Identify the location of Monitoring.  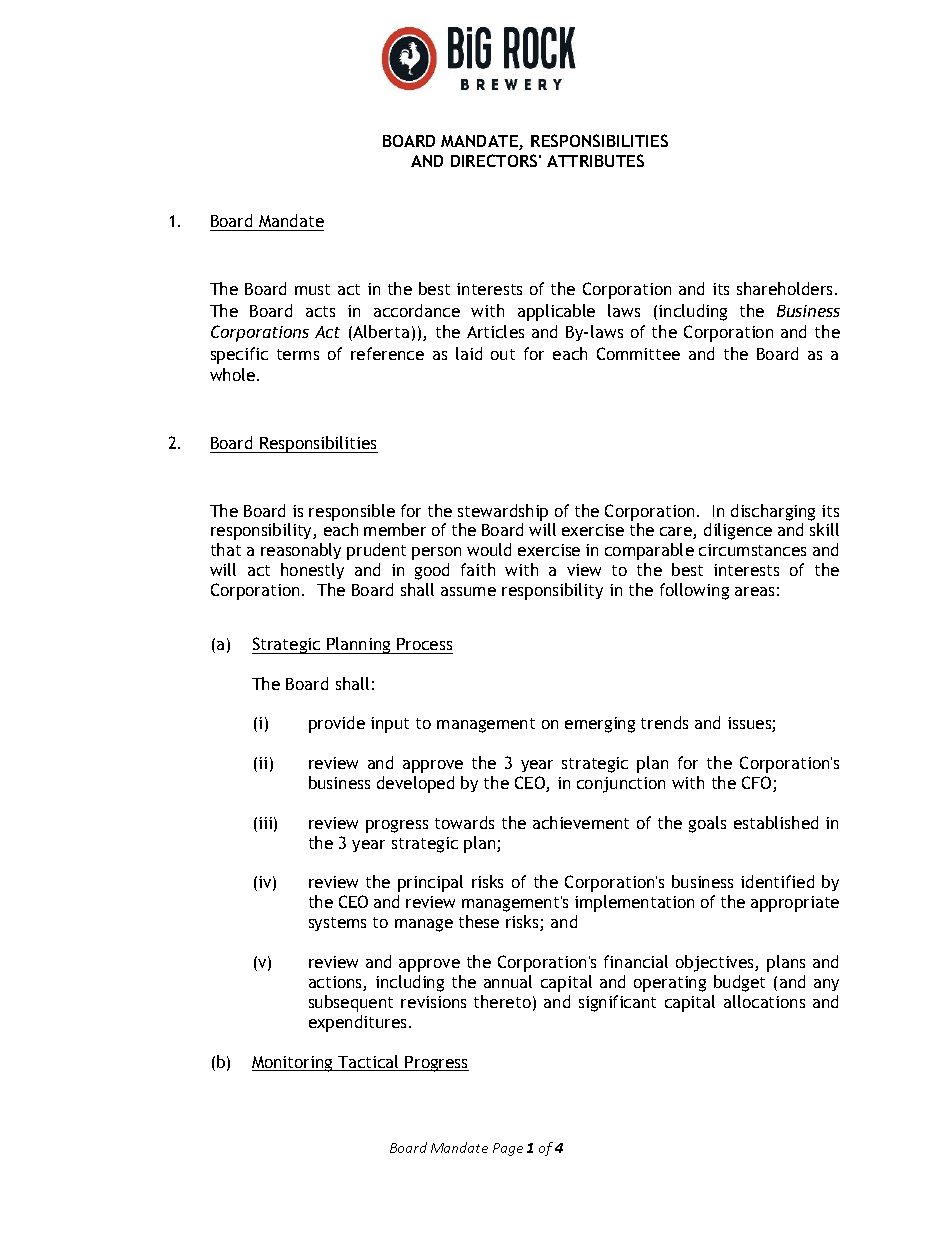
(293, 1064).
